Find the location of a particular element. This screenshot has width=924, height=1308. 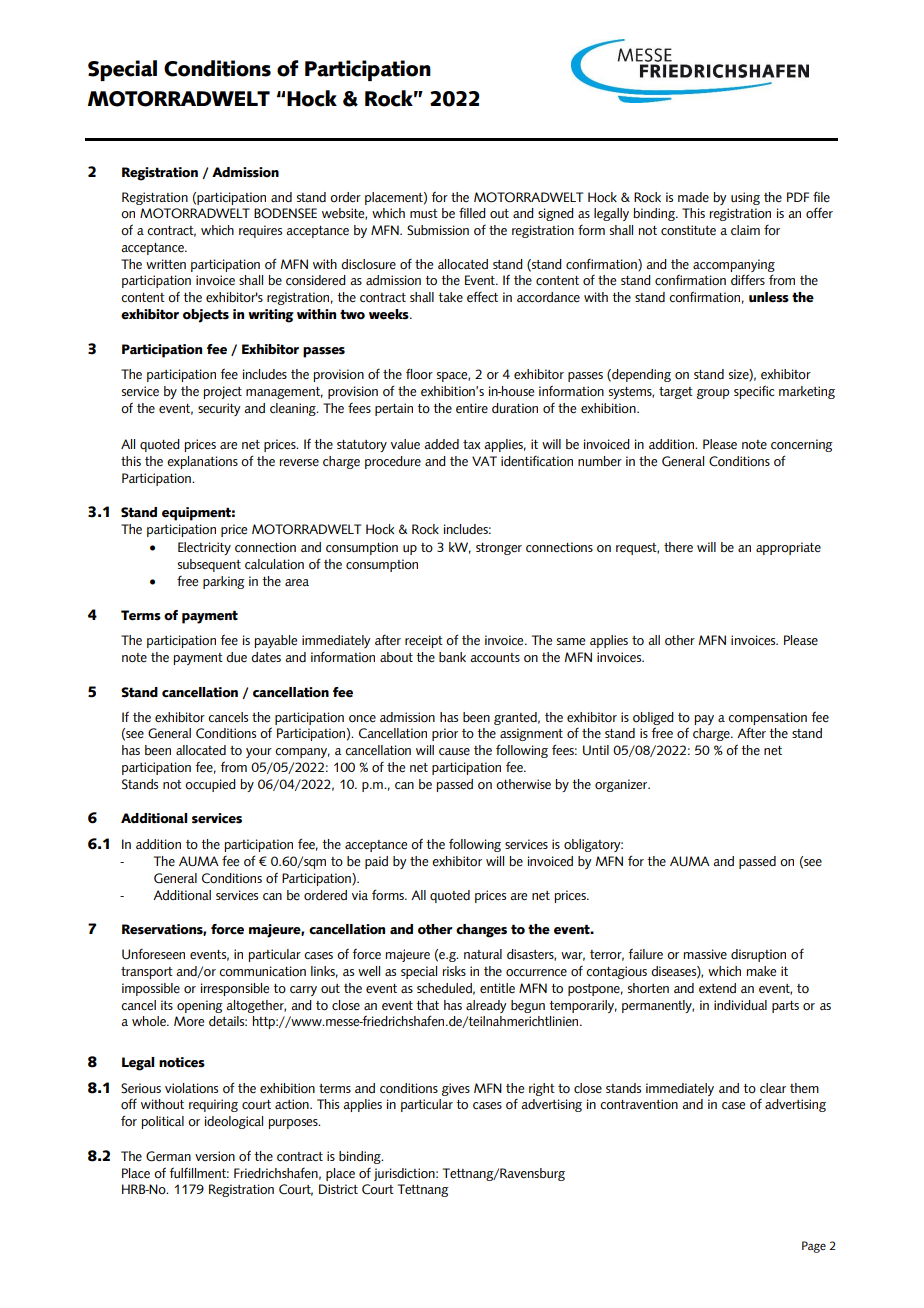

security is located at coordinates (219, 409).
